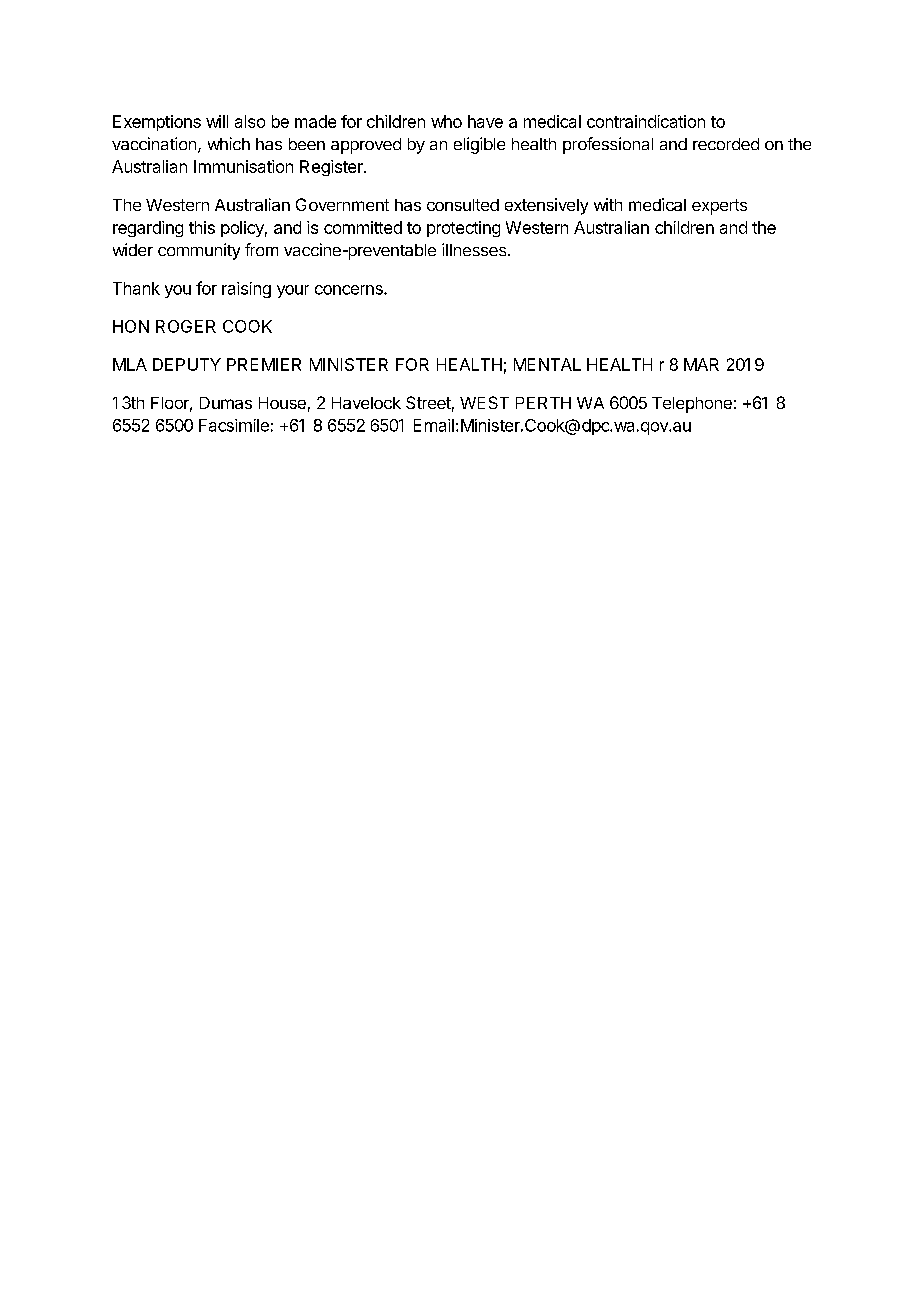 The width and height of the screenshot is (924, 1308). Describe the element at coordinates (608, 204) in the screenshot. I see `with` at that location.
